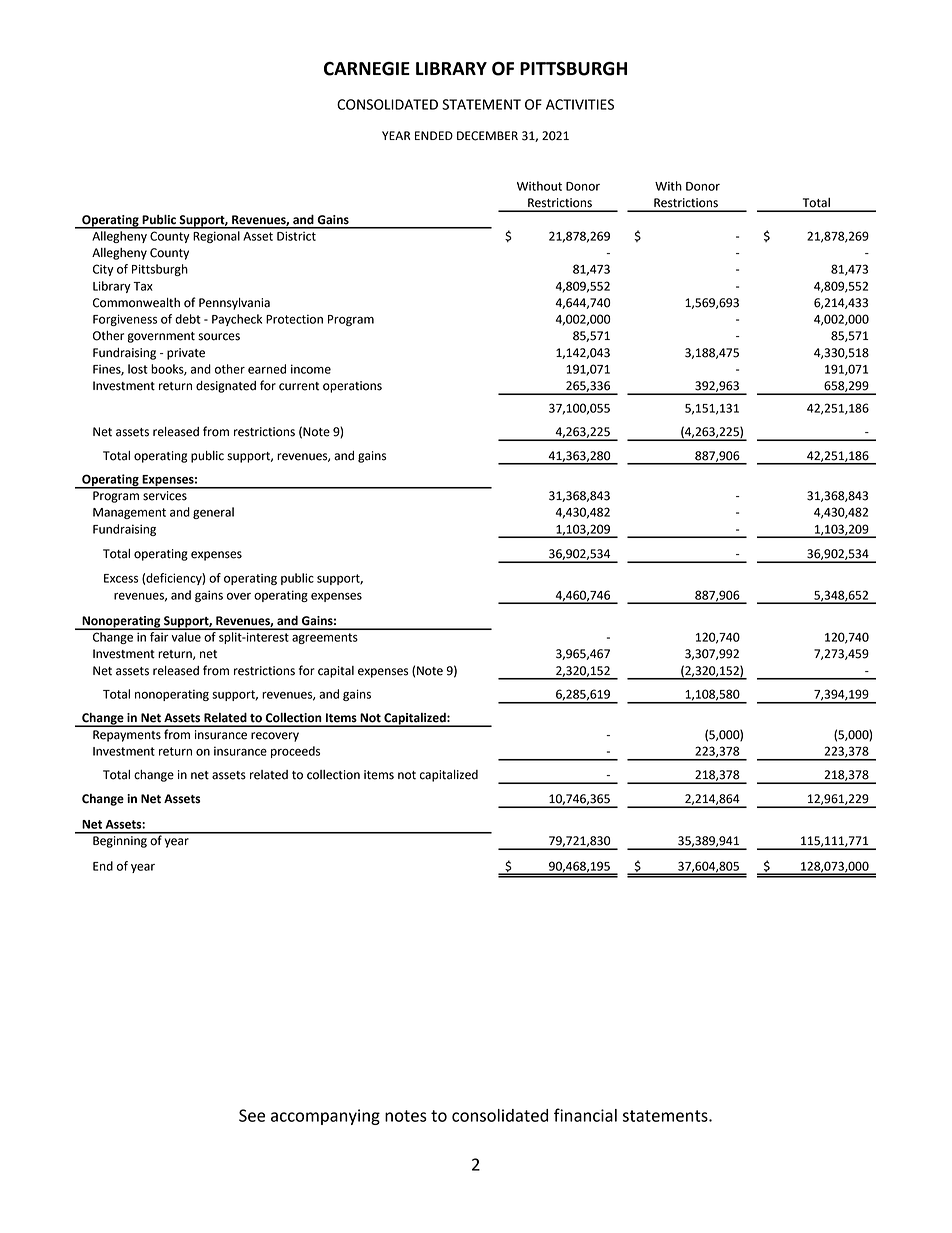 This image has height=1233, width=952. I want to click on Excess, so click(121, 578).
